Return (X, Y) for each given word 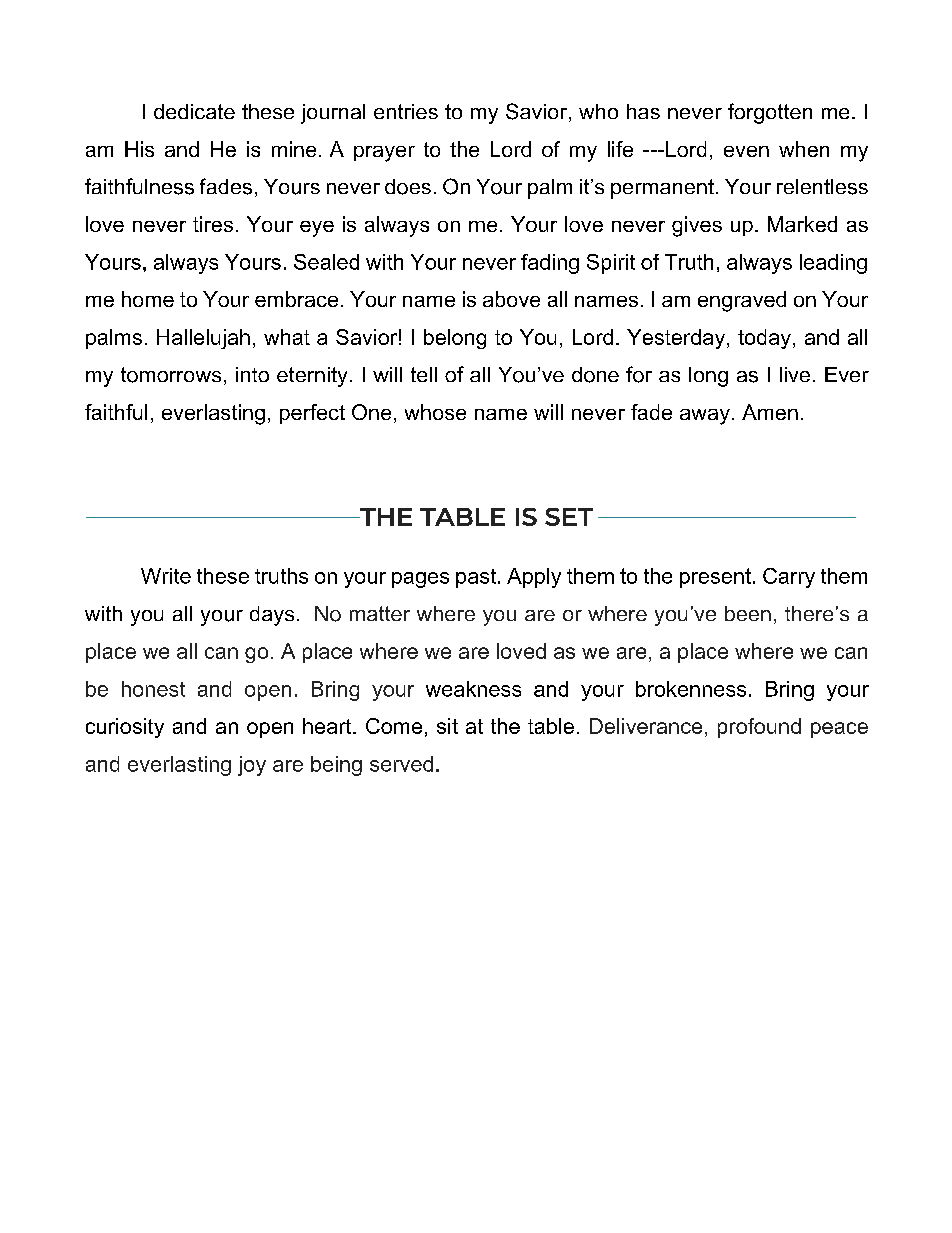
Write (166, 576)
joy (252, 766)
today (764, 339)
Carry (789, 578)
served (401, 764)
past (476, 578)
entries (406, 111)
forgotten (770, 113)
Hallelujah (203, 339)
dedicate (194, 111)
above (511, 299)
